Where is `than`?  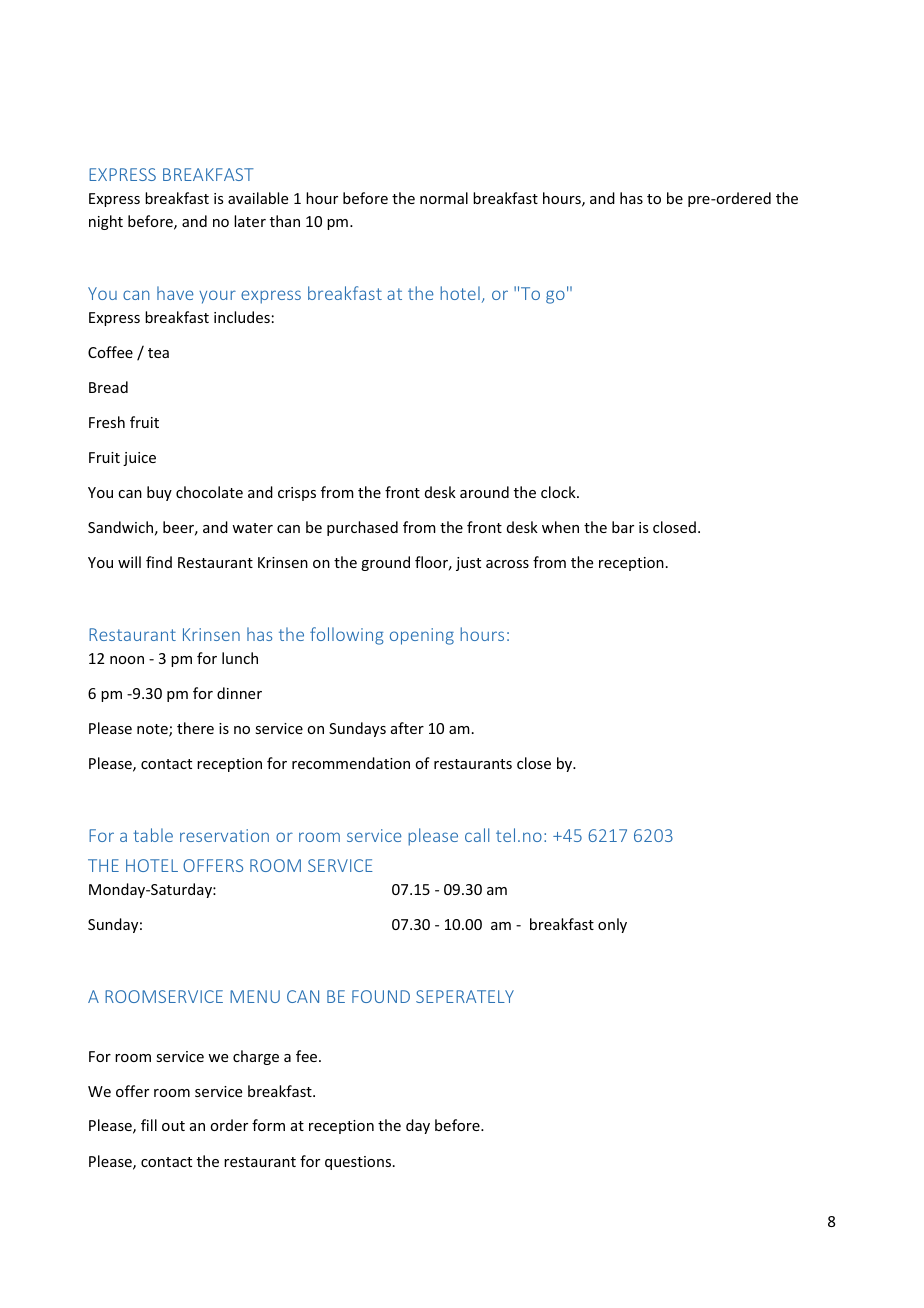
than is located at coordinates (285, 221).
